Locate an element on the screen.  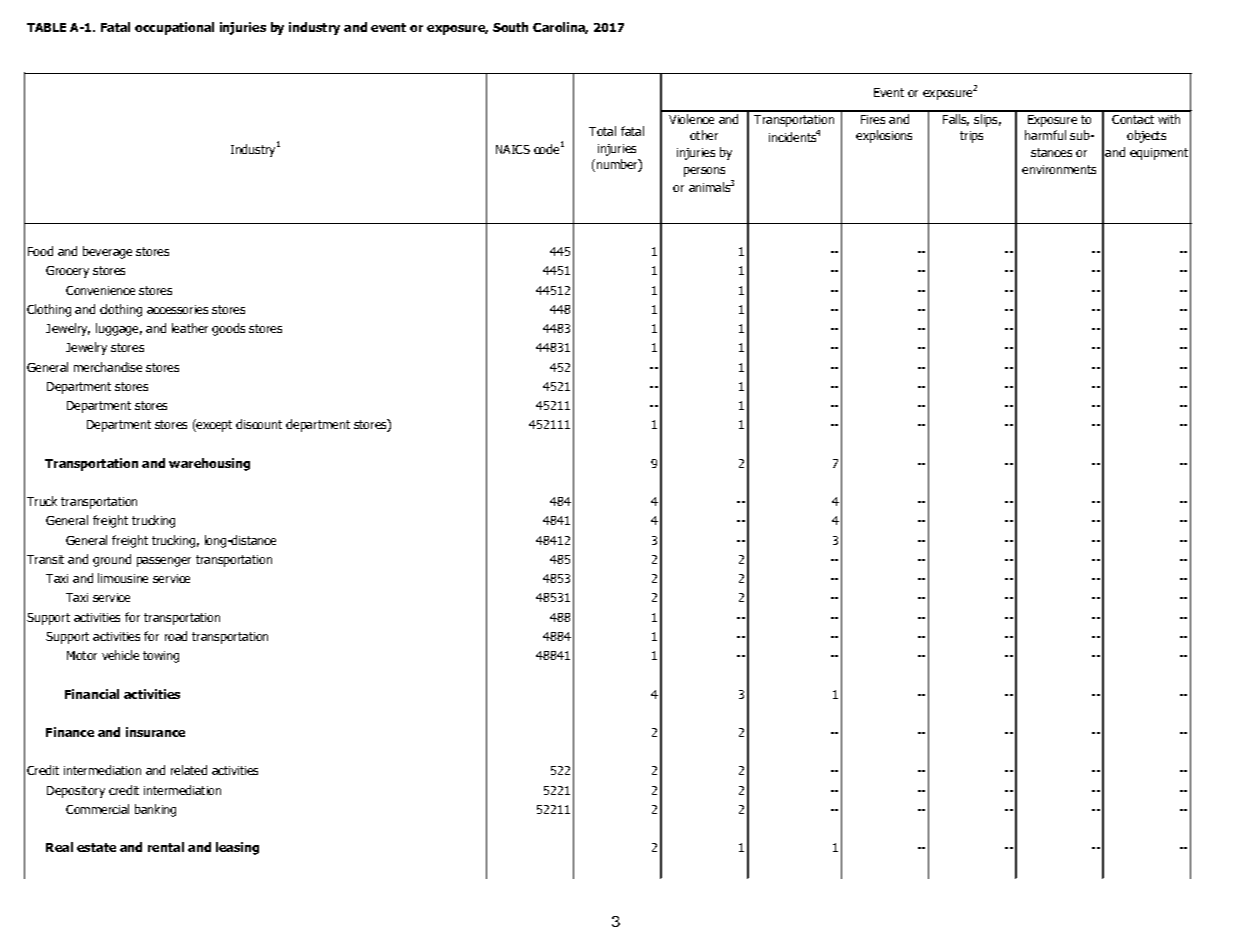
discount is located at coordinates (259, 424).
